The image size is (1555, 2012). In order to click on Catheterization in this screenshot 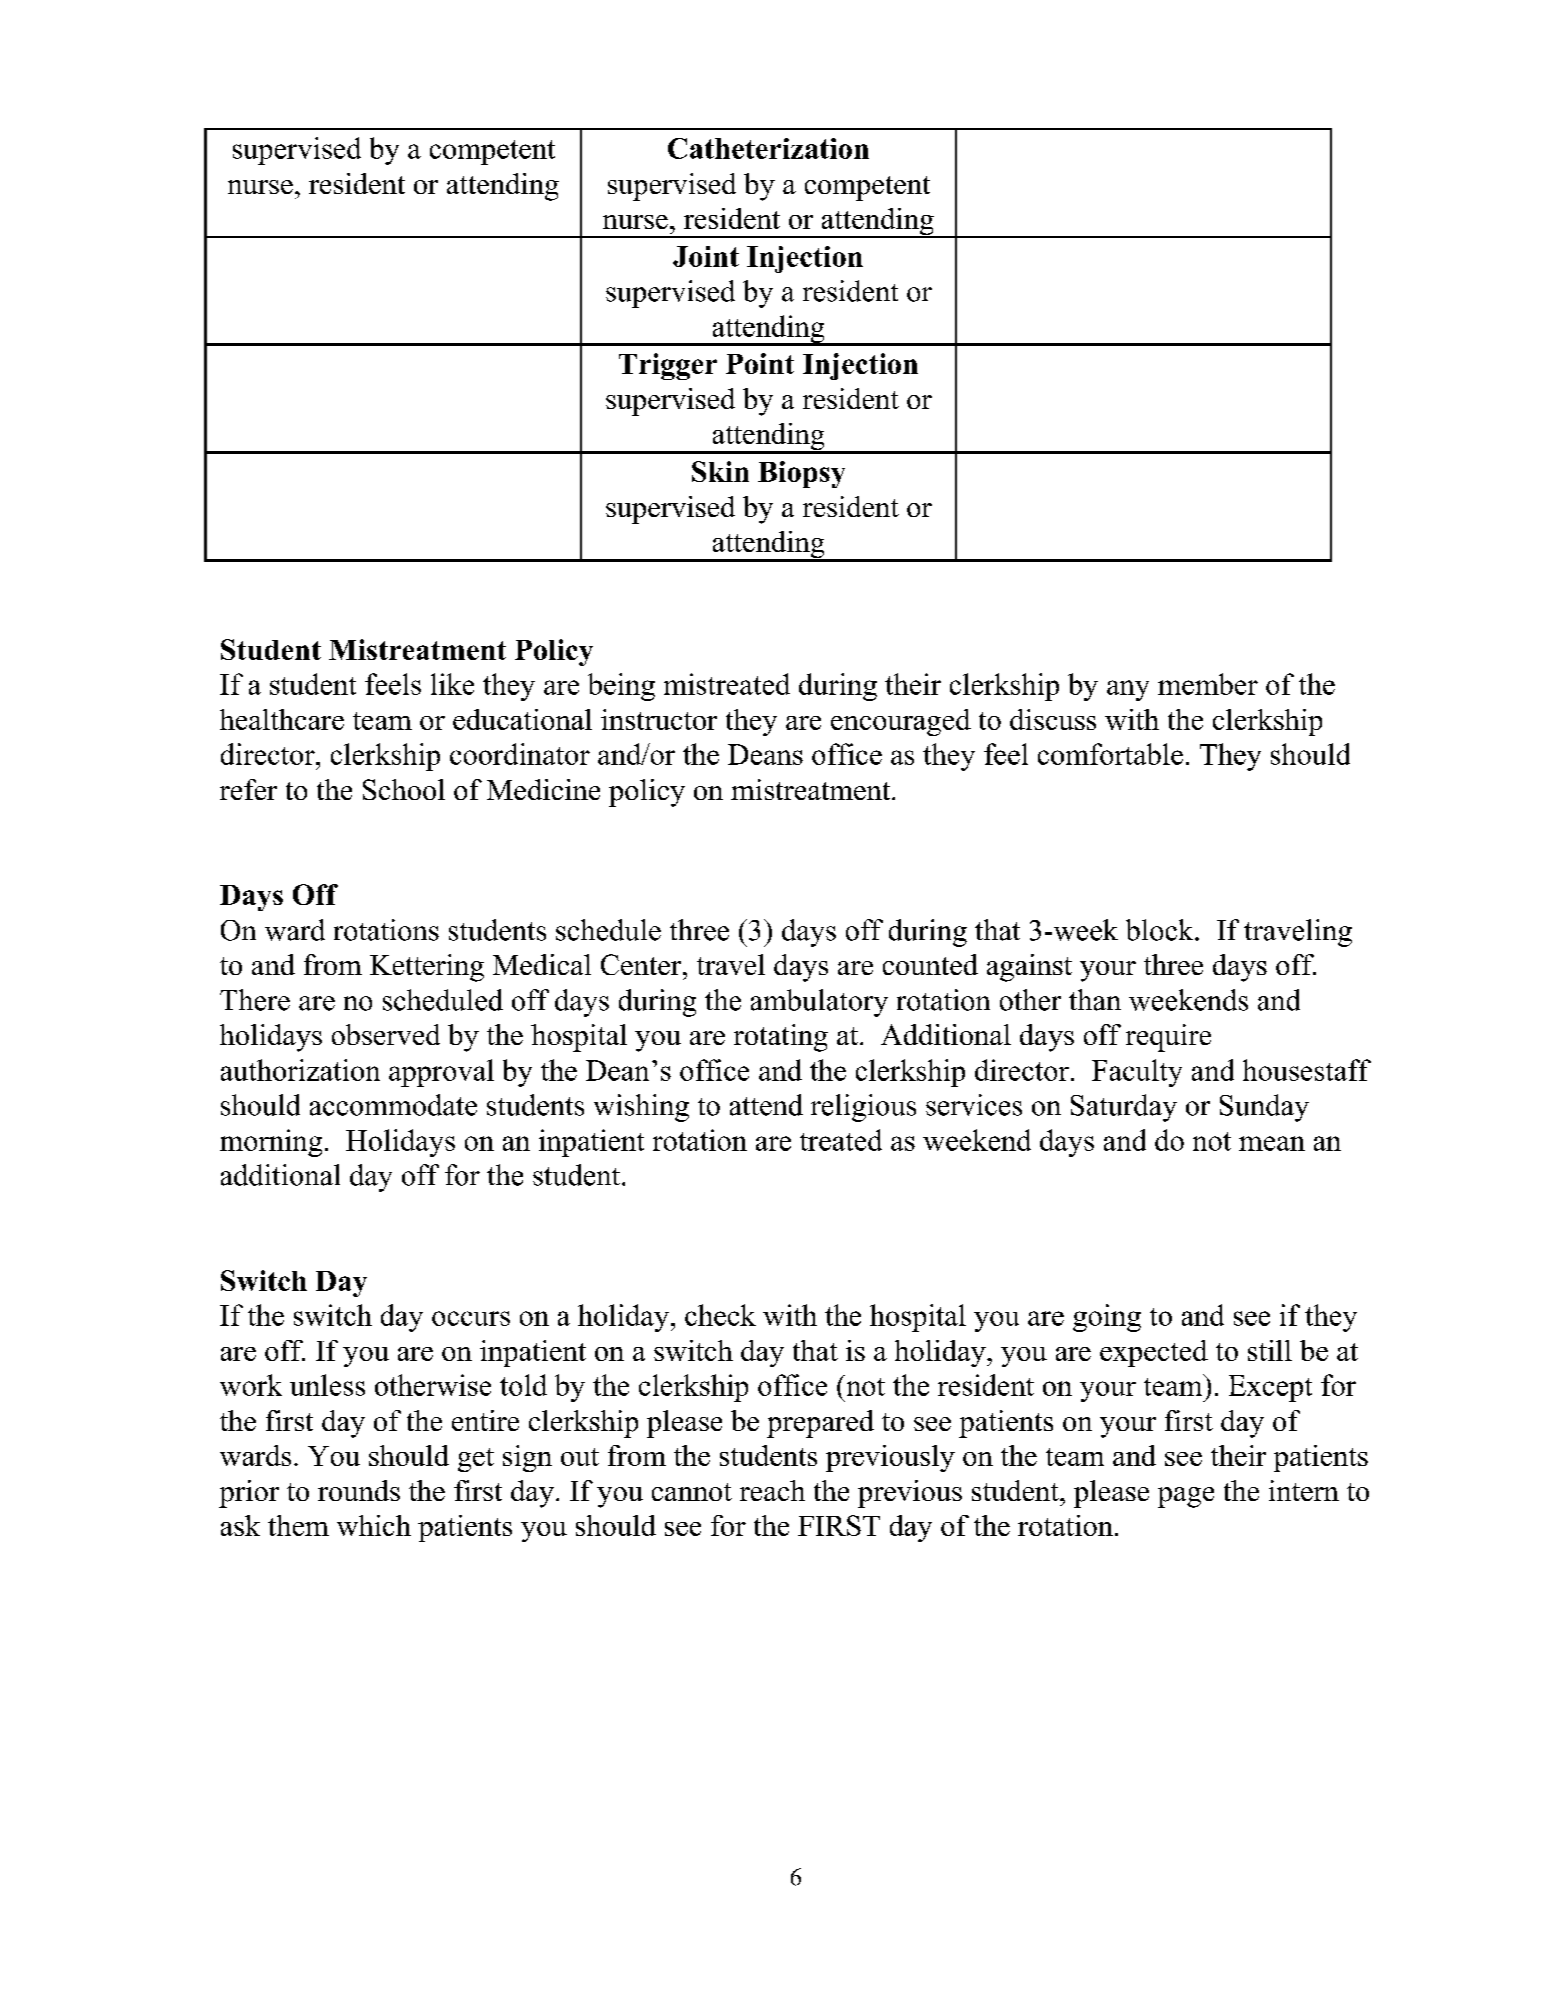, I will do `click(768, 148)`.
